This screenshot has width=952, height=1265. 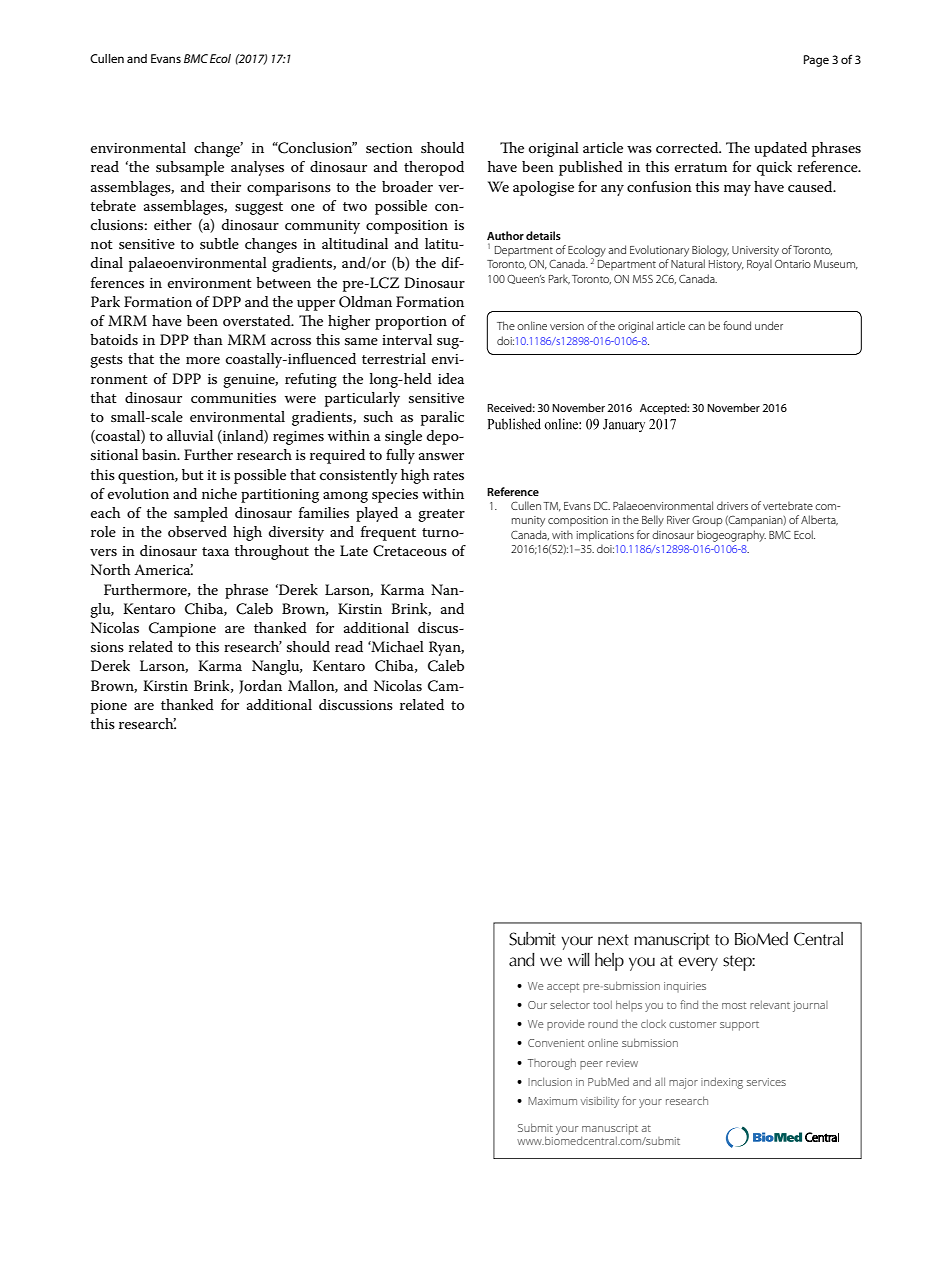 What do you see at coordinates (688, 147) in the screenshot?
I see `corrected` at bounding box center [688, 147].
